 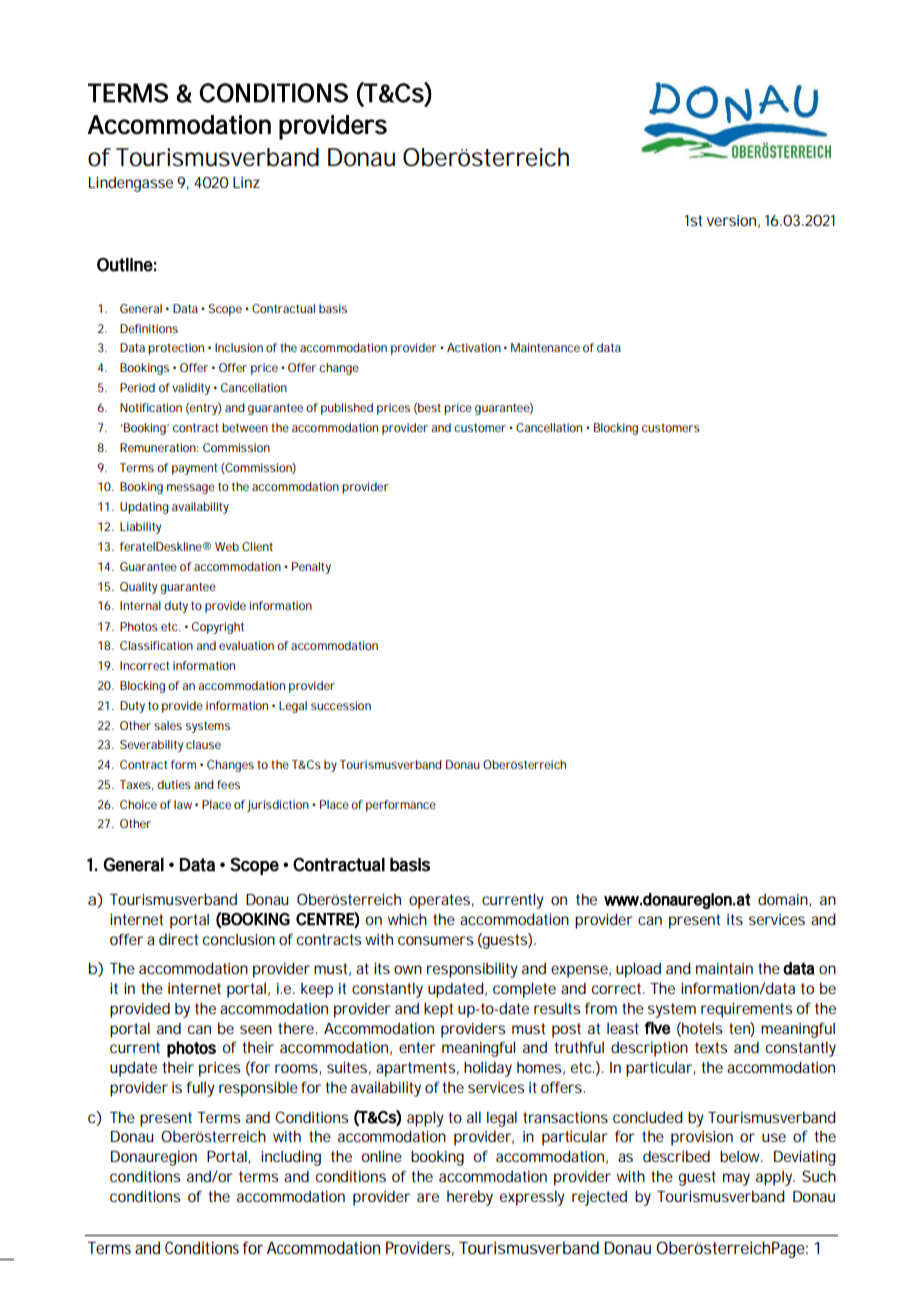 I want to click on law, so click(x=183, y=804).
